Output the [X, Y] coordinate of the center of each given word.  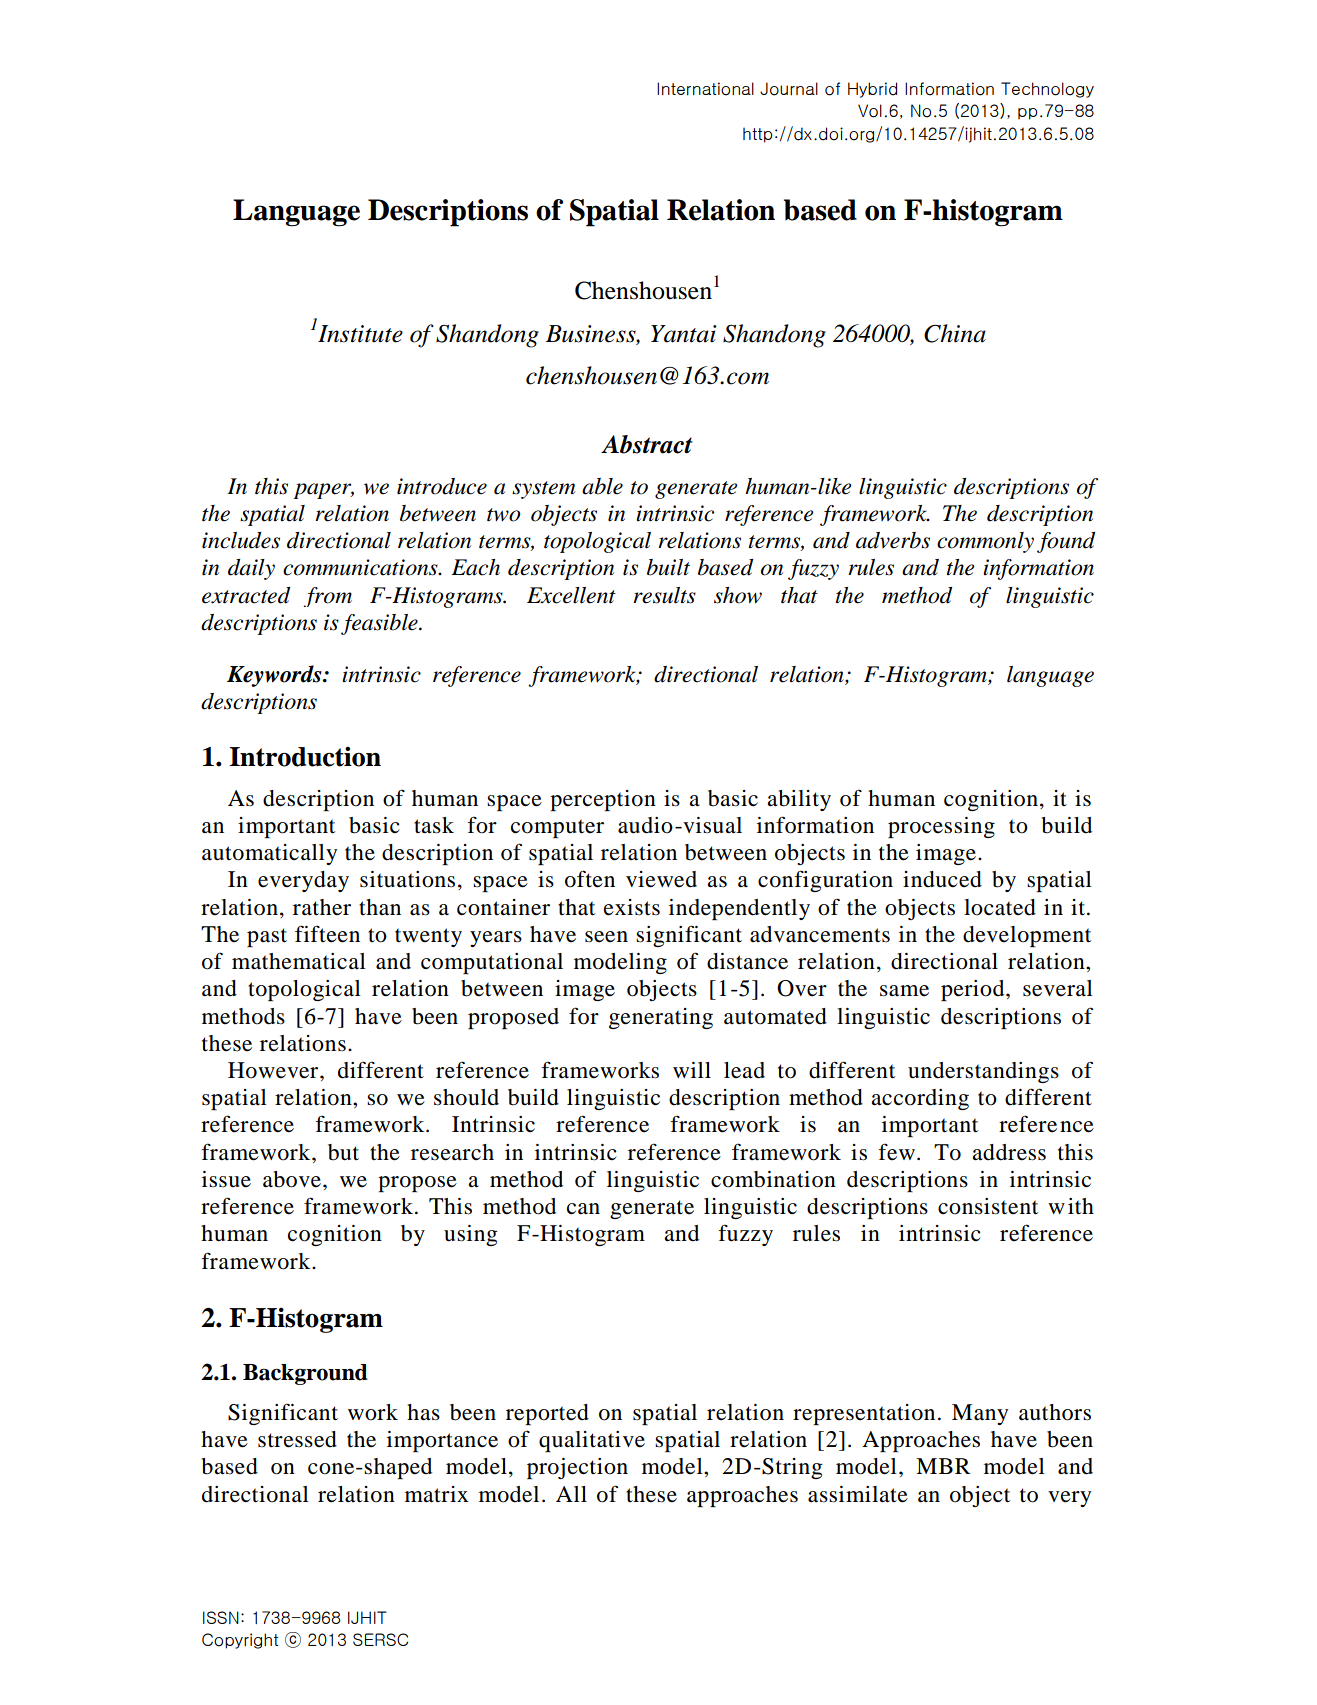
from [327, 597]
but [343, 1152]
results [664, 595]
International [705, 89]
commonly [985, 542]
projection [577, 1468]
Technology [1047, 90]
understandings [983, 1072]
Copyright [240, 1641]
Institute [360, 334]
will [692, 1070]
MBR [943, 1466]
